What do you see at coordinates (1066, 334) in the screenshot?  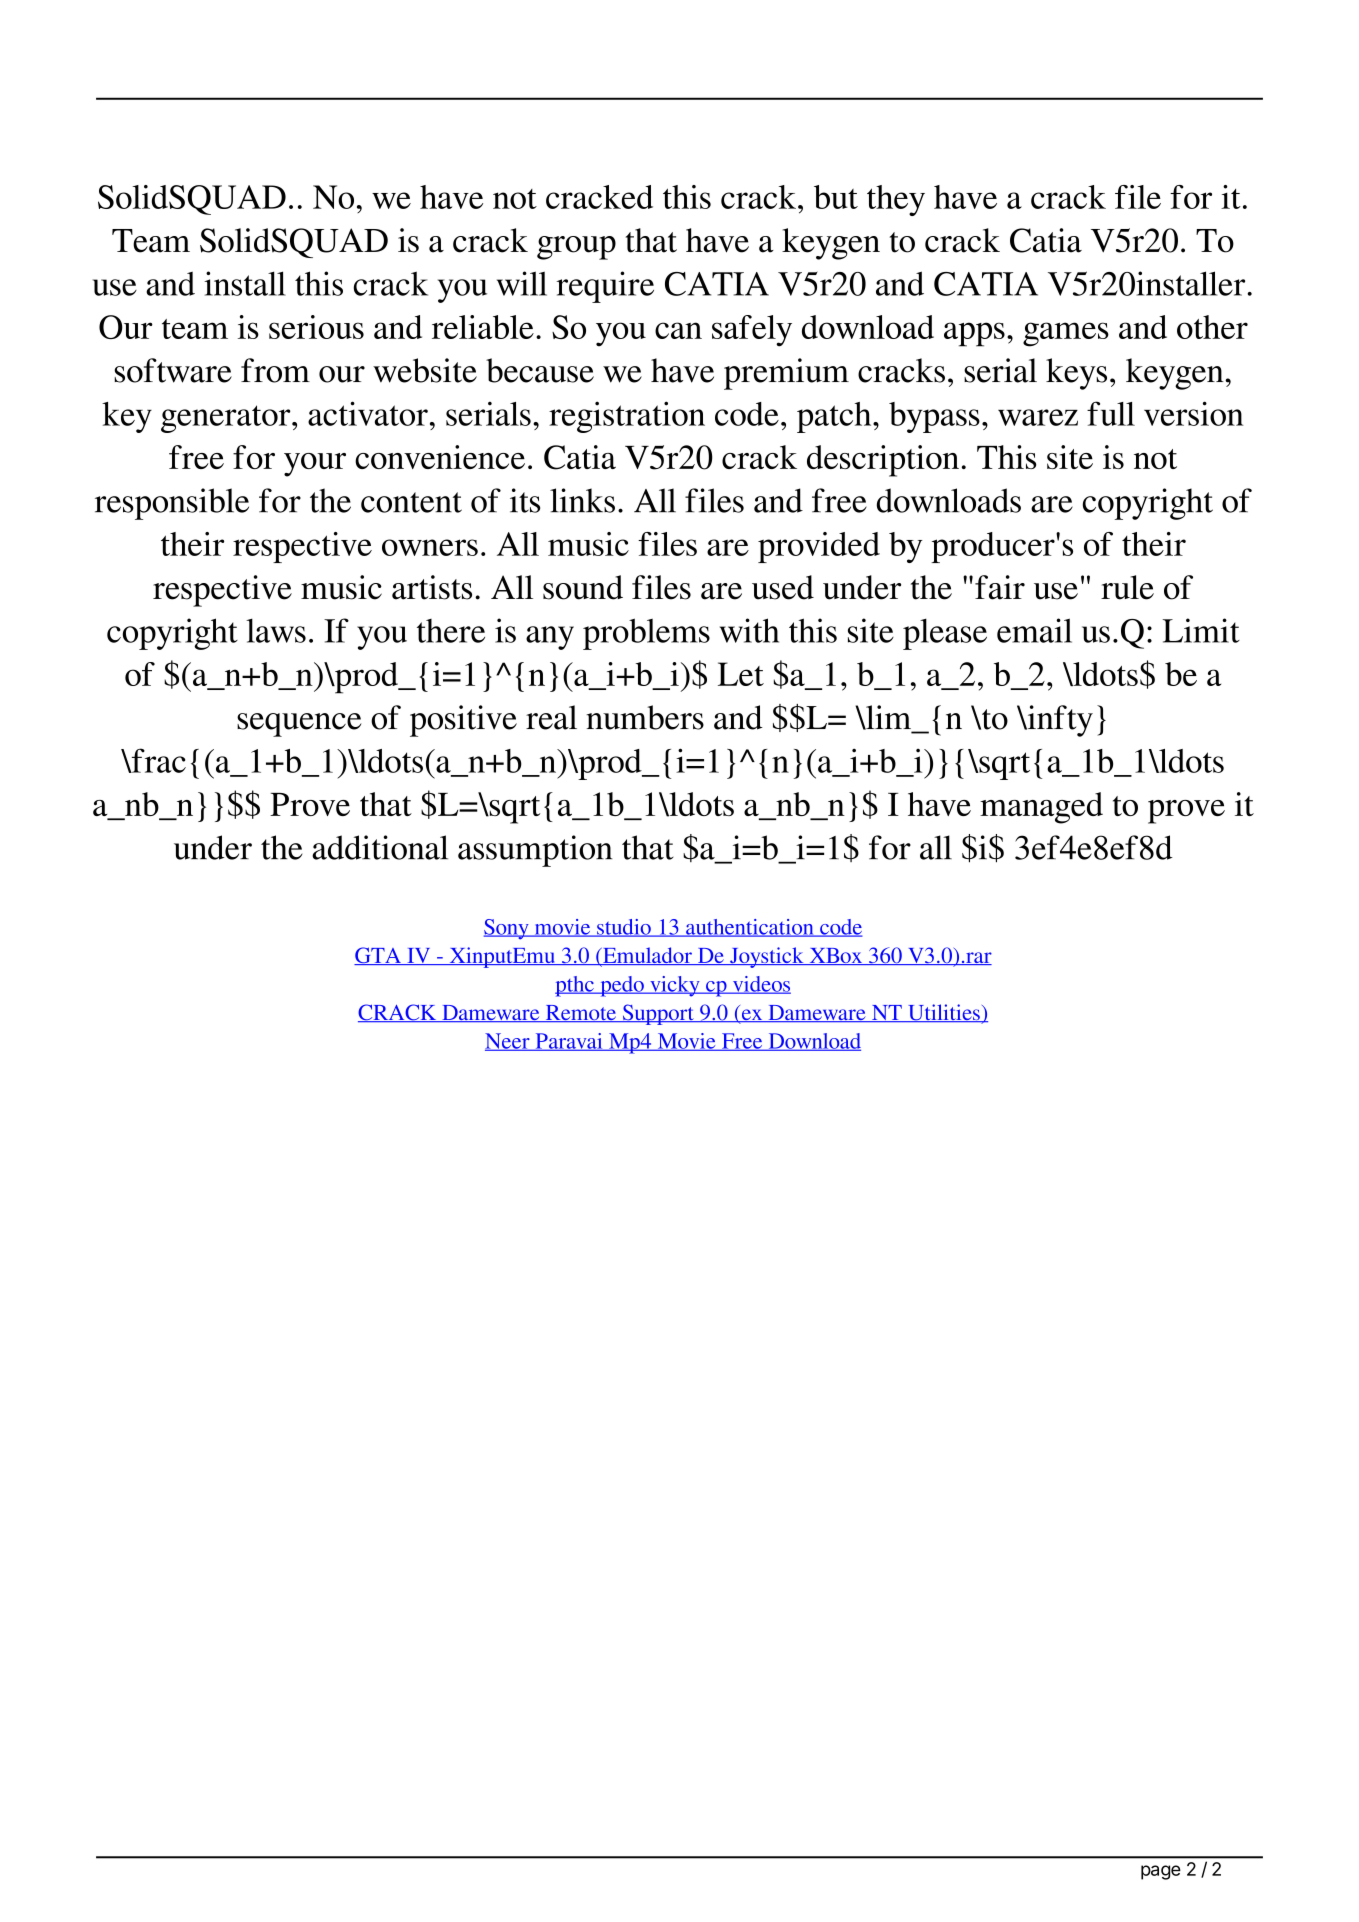 I see `games` at bounding box center [1066, 334].
